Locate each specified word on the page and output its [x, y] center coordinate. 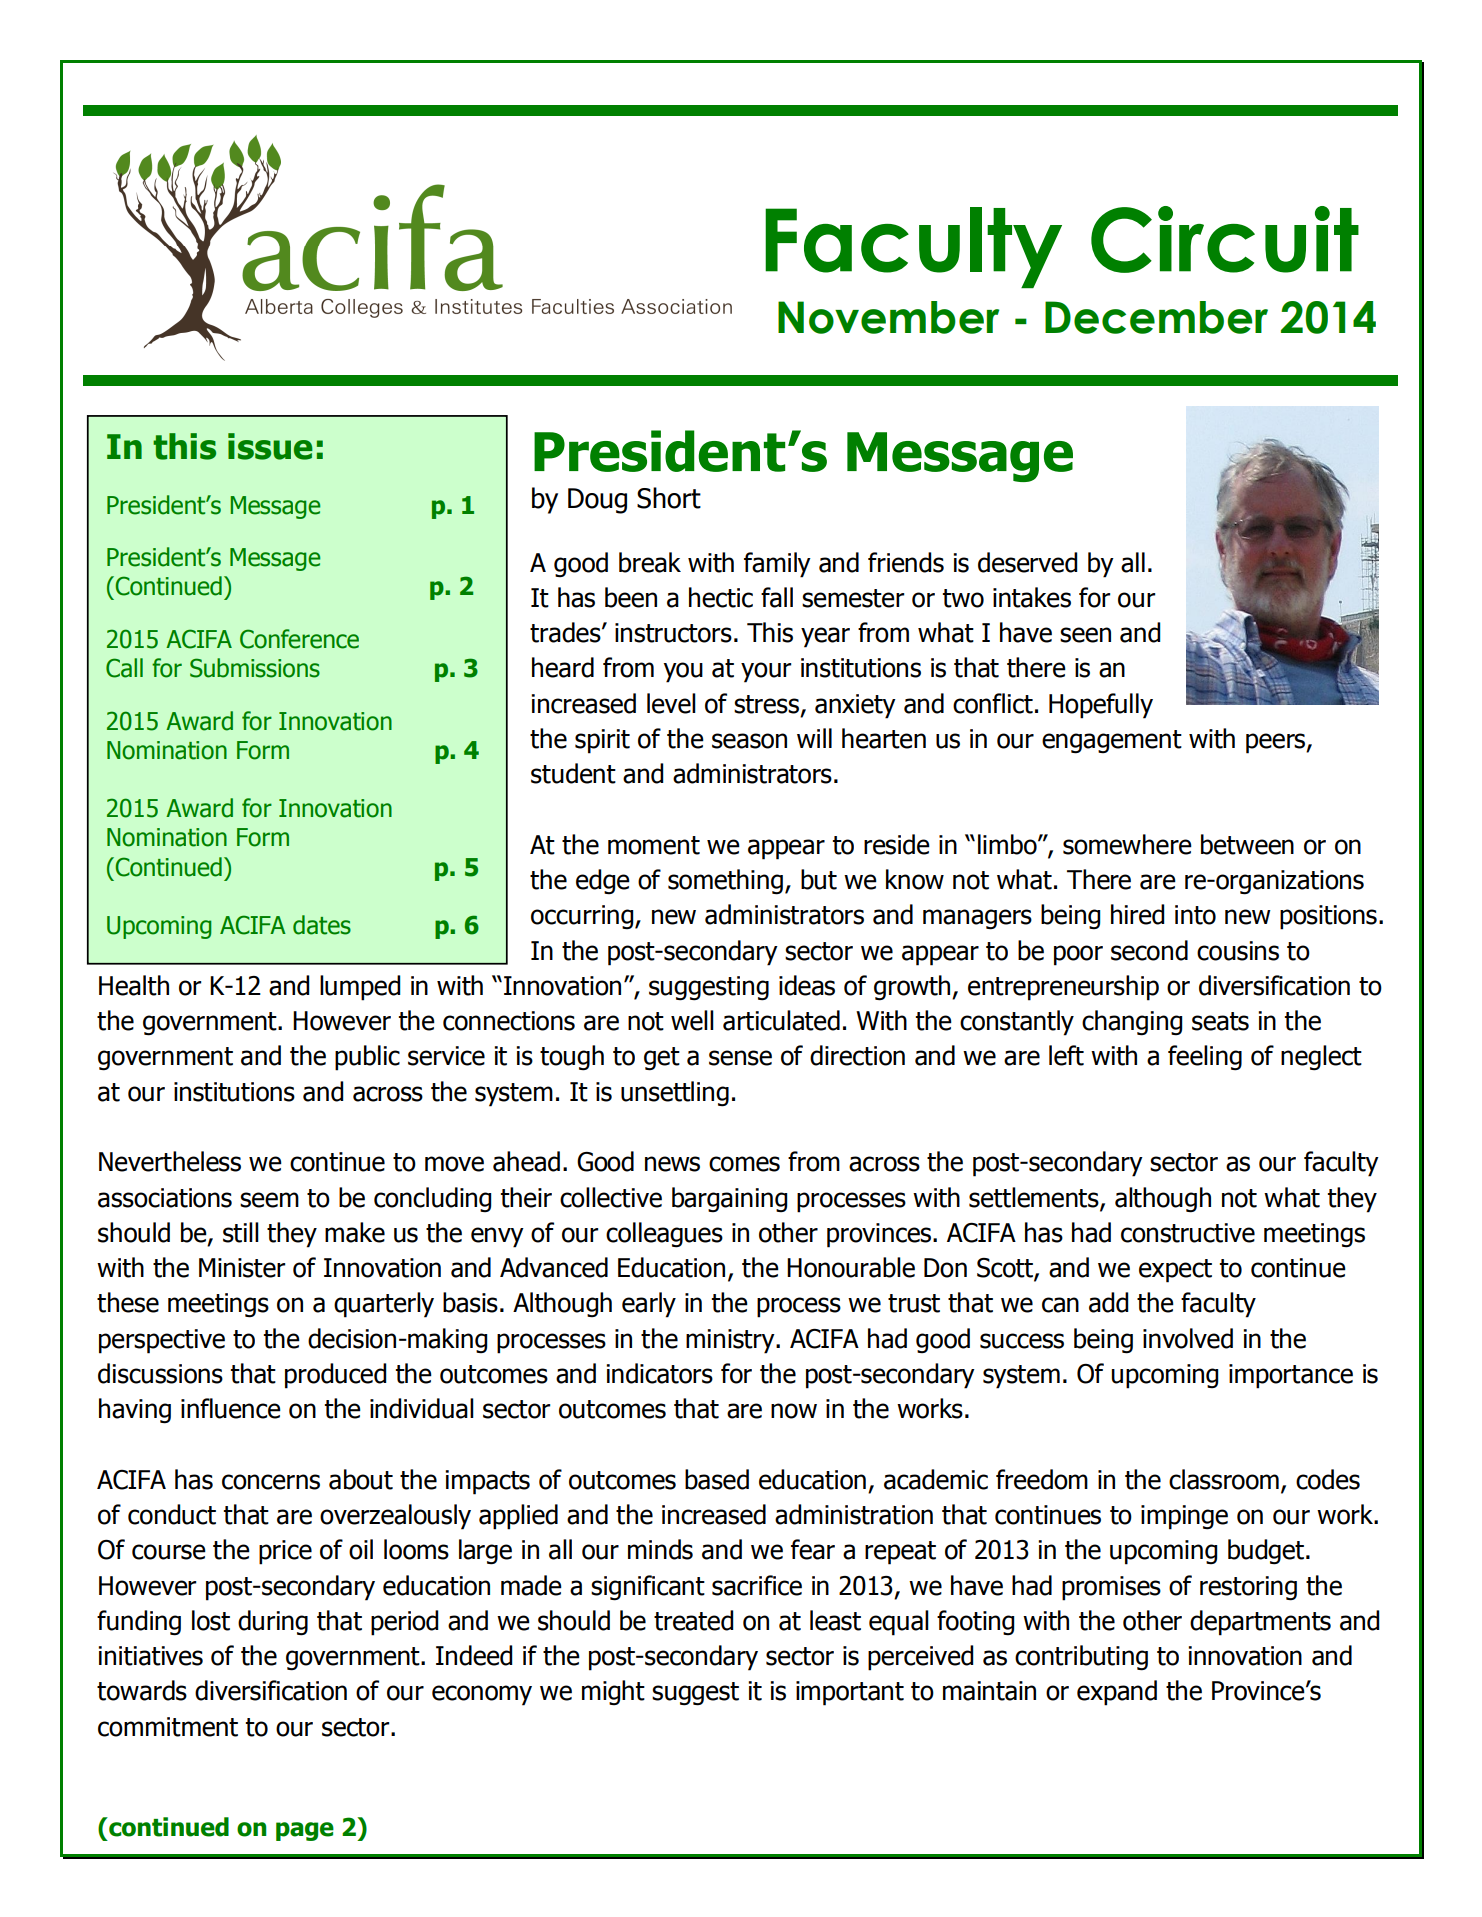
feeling [1205, 1058]
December [1156, 317]
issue [270, 446]
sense [740, 1058]
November [888, 317]
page [305, 1831]
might [613, 1692]
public [367, 1058]
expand [1117, 1693]
